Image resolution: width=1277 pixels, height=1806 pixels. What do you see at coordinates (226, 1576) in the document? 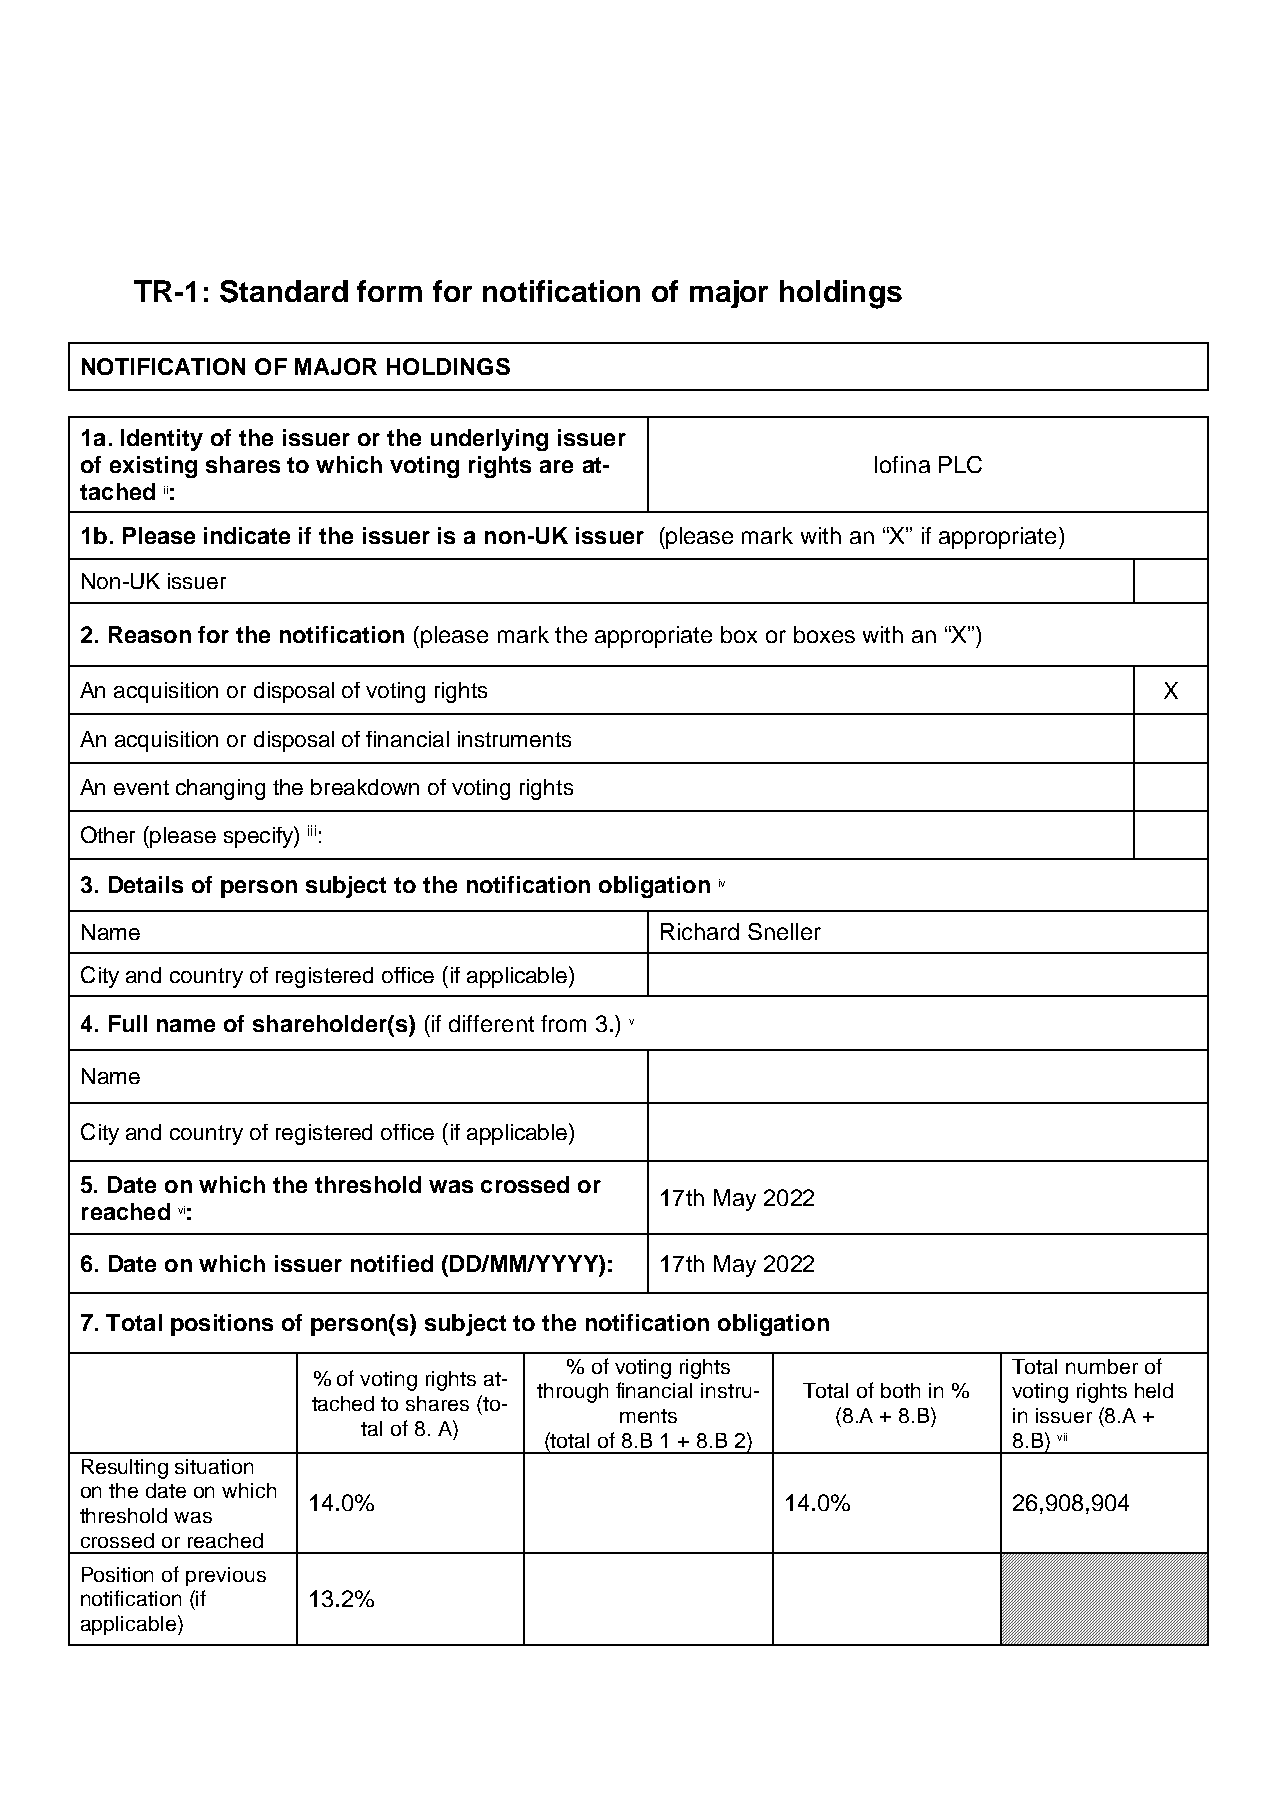
I see `previous` at bounding box center [226, 1576].
